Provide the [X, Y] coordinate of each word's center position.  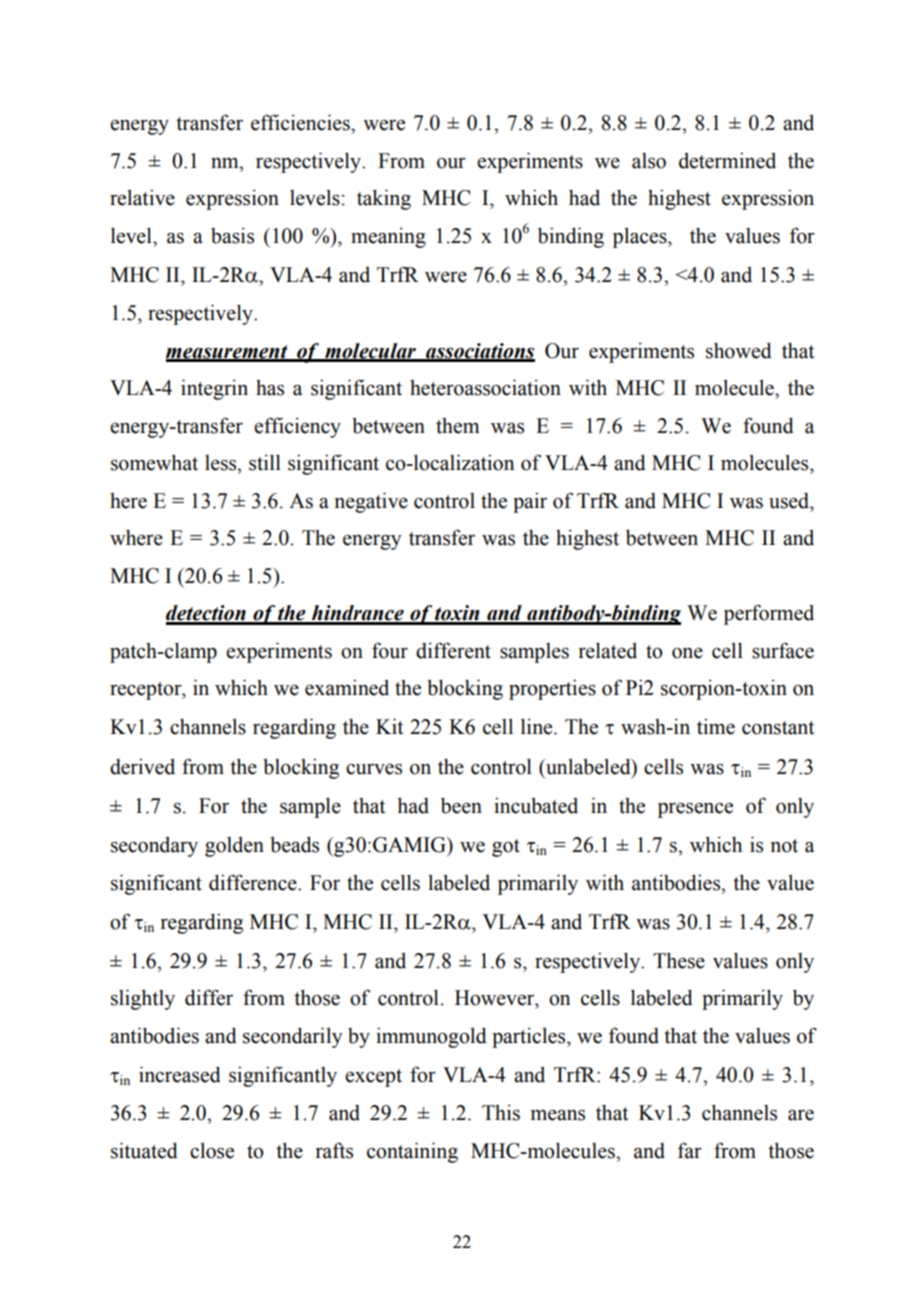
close [212, 1151]
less [222, 463]
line [538, 726]
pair [530, 502]
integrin [214, 389]
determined [727, 160]
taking [384, 199]
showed [739, 350]
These [679, 960]
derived [142, 766]
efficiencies [301, 122]
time [716, 726]
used [790, 501]
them [458, 426]
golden [234, 847]
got [506, 848]
